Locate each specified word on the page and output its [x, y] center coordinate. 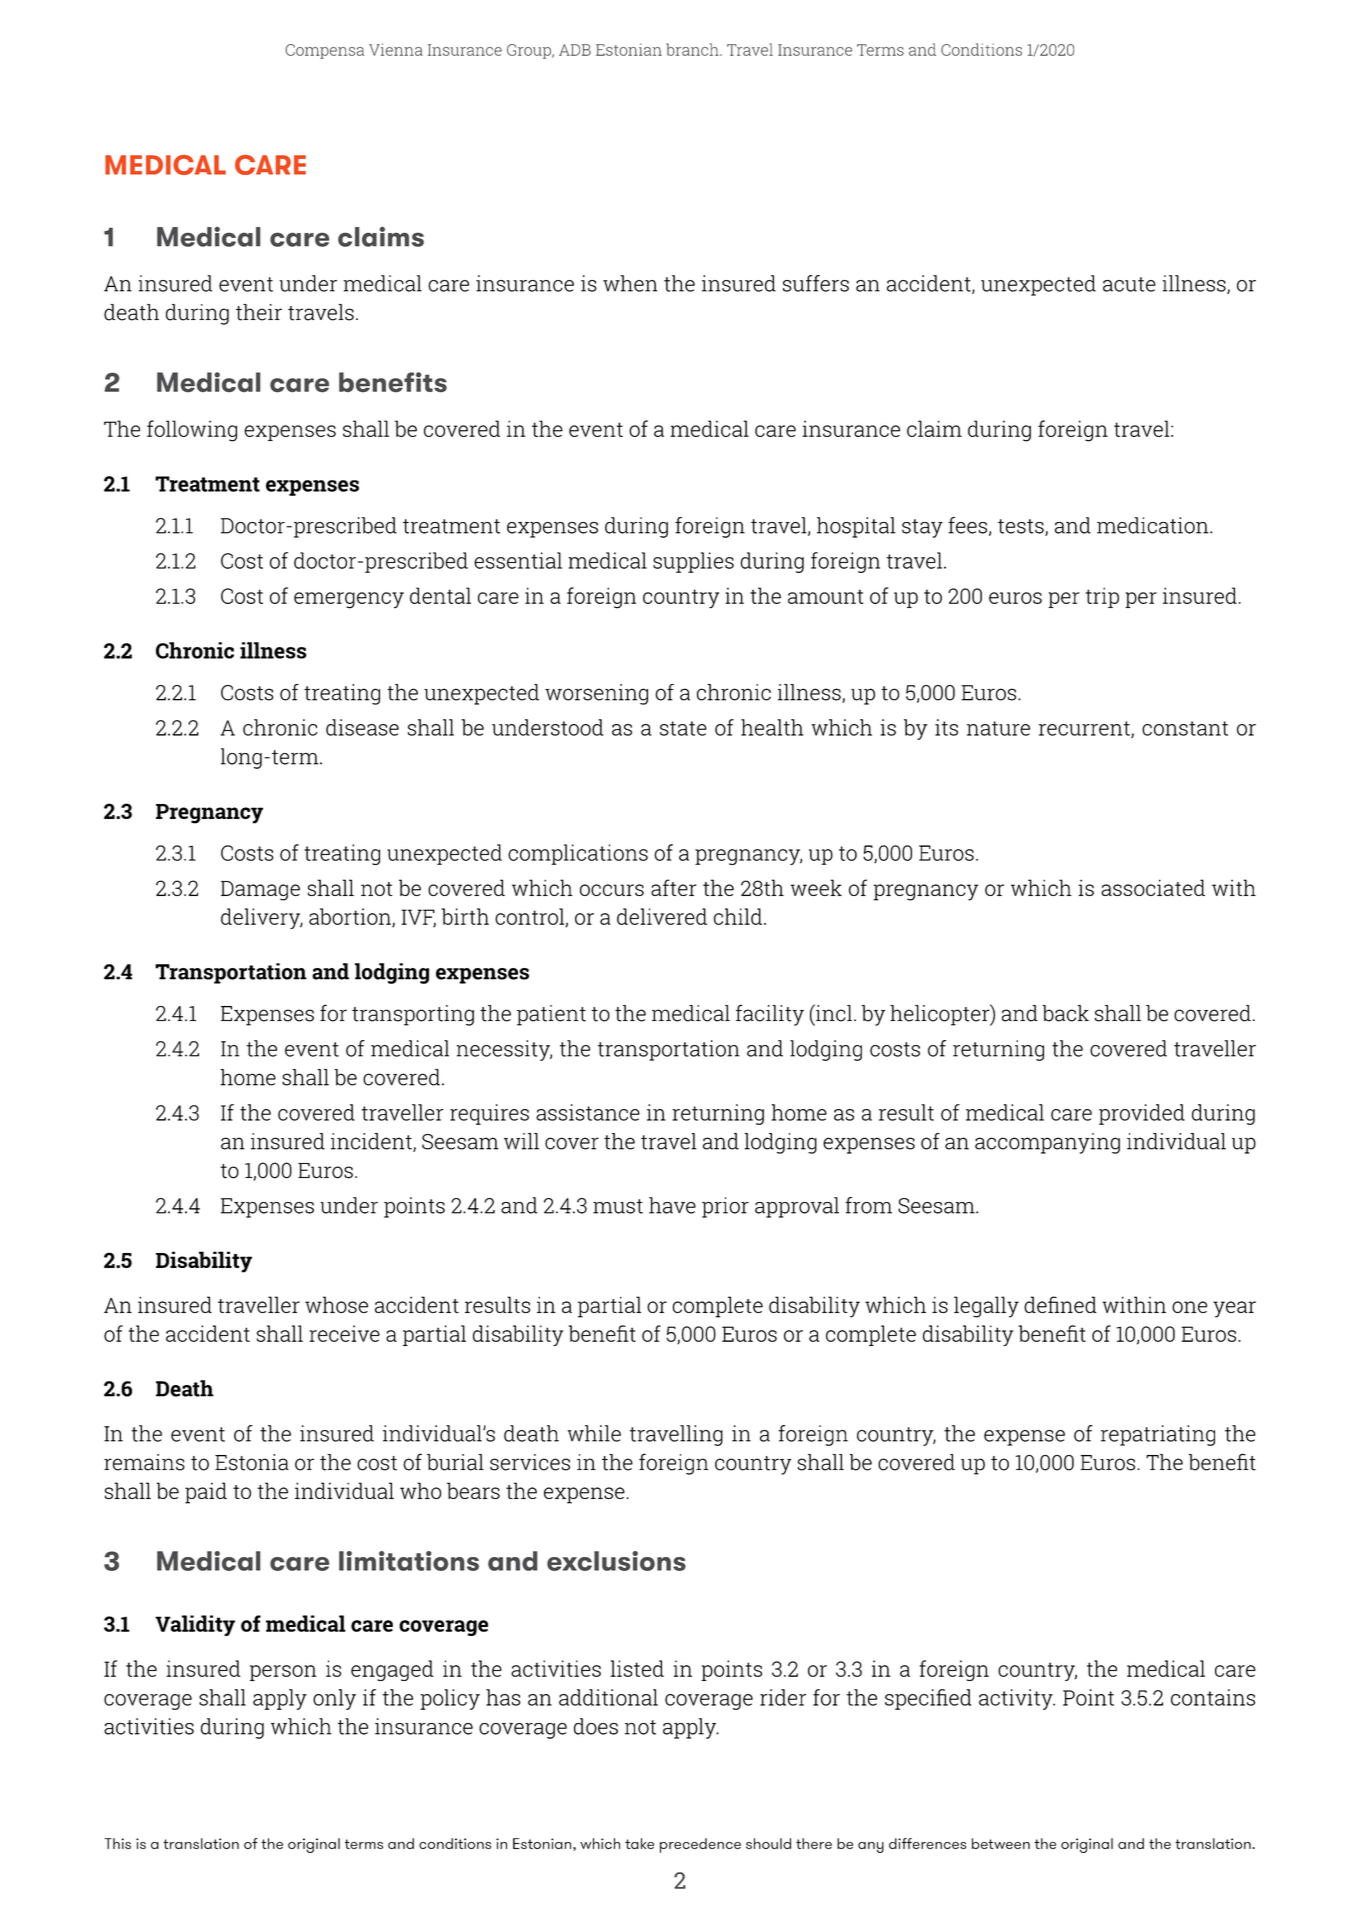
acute [1129, 284]
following [192, 431]
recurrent [1085, 729]
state [683, 728]
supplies [693, 562]
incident [372, 1142]
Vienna [396, 49]
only [334, 1699]
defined [1060, 1304]
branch [693, 49]
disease [362, 727]
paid [206, 1493]
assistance [588, 1112]
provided [1142, 1114]
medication [1154, 525]
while [594, 1433]
